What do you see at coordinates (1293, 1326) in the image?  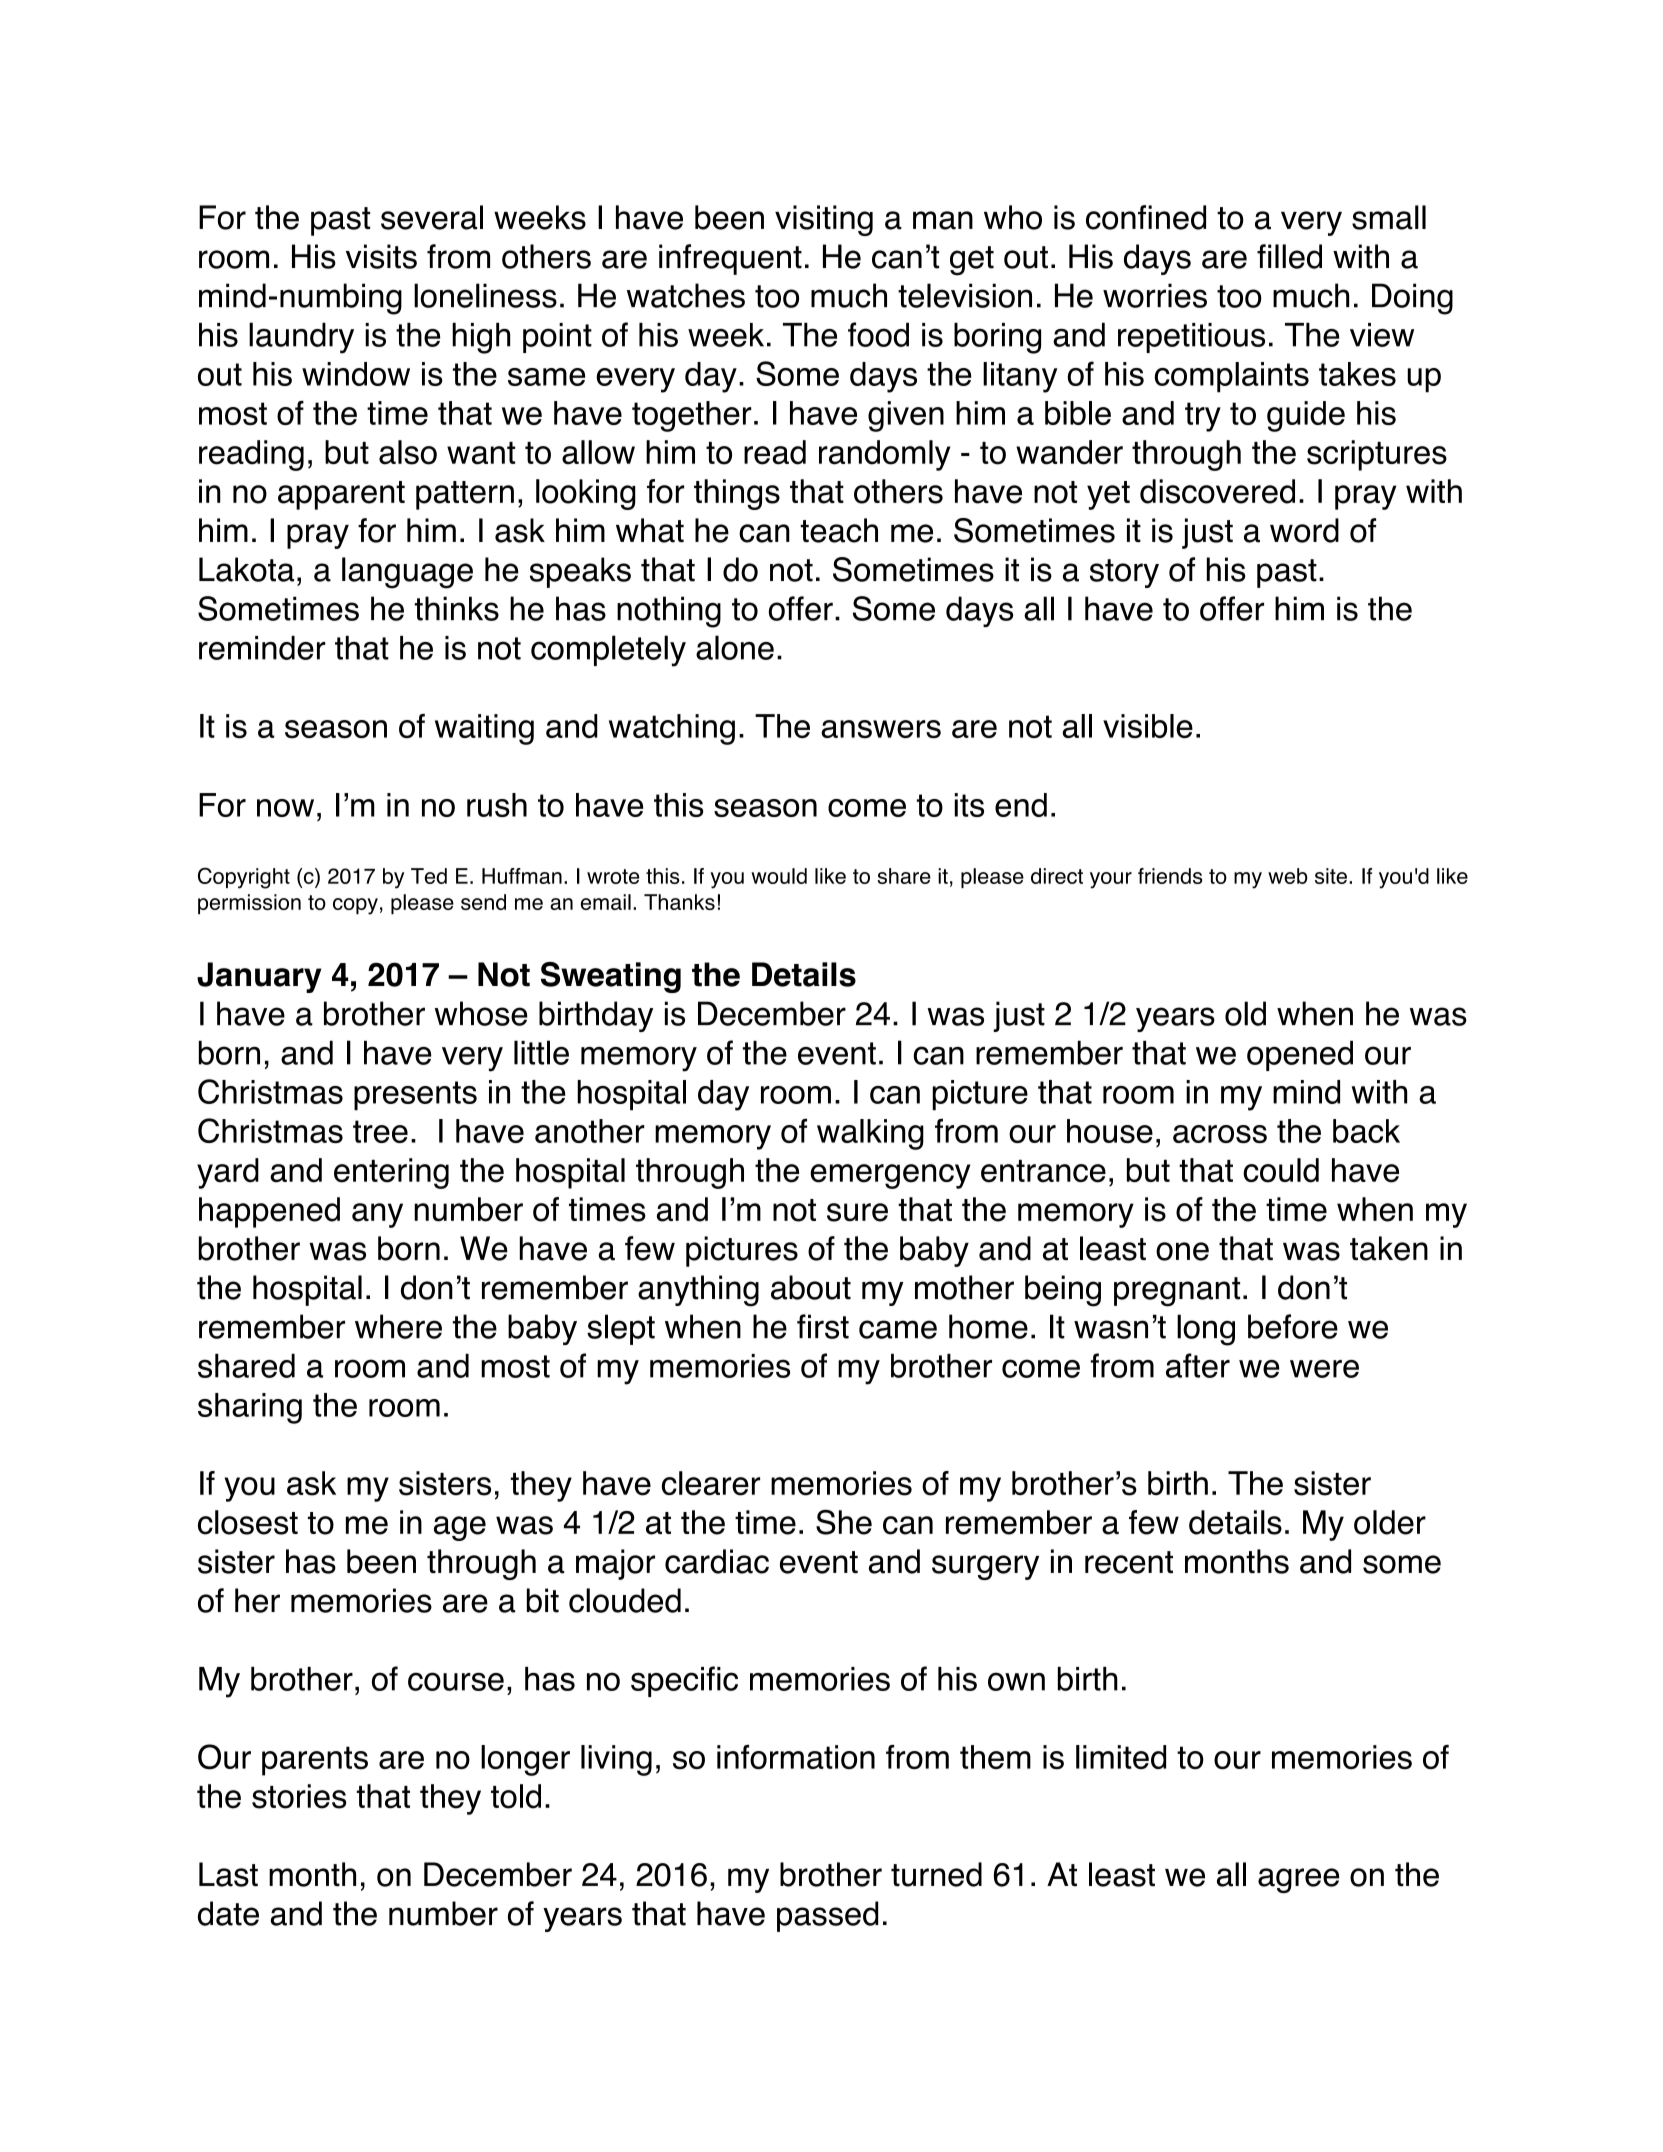 I see `before` at bounding box center [1293, 1326].
